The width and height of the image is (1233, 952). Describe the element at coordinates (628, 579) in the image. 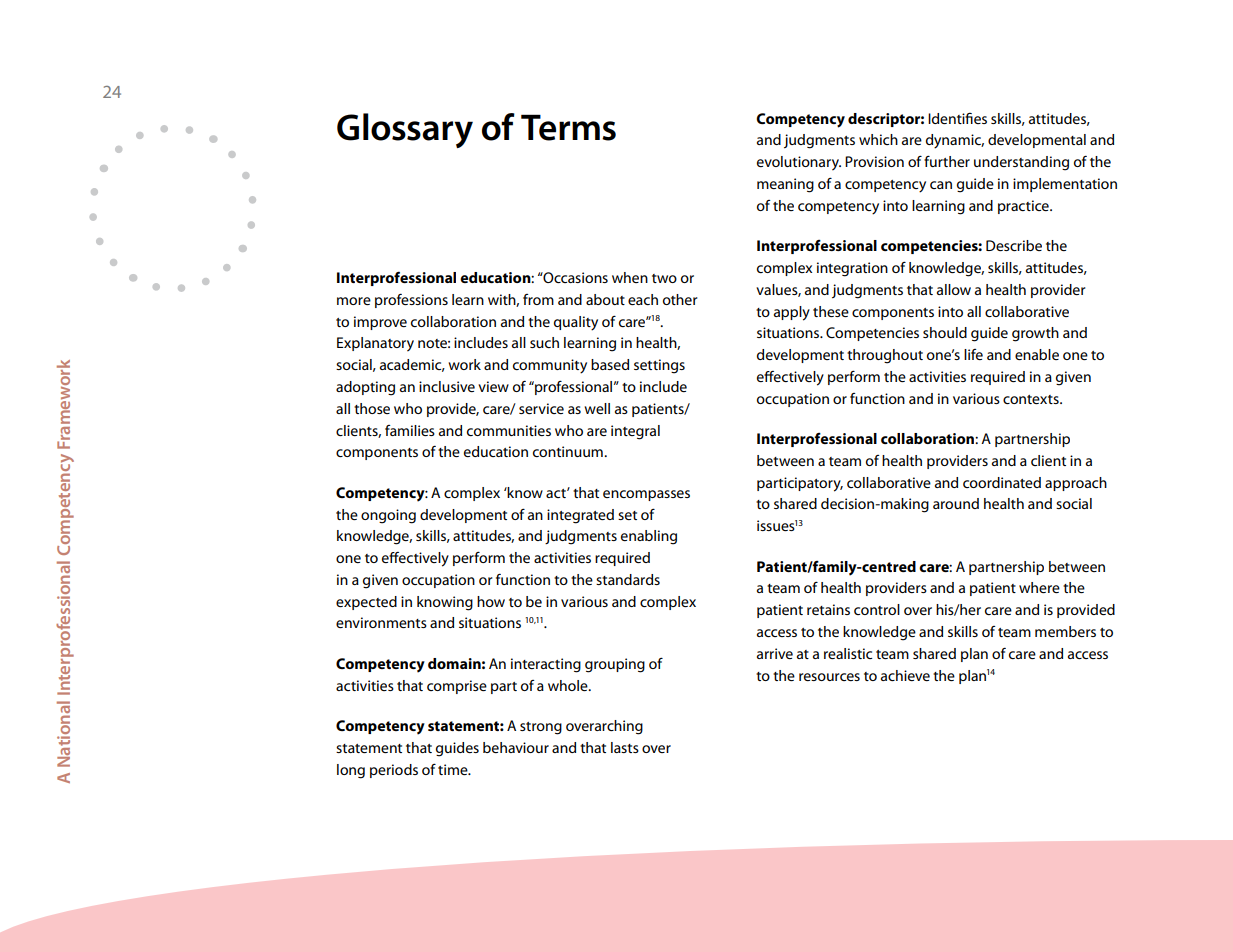

I see `standards` at that location.
